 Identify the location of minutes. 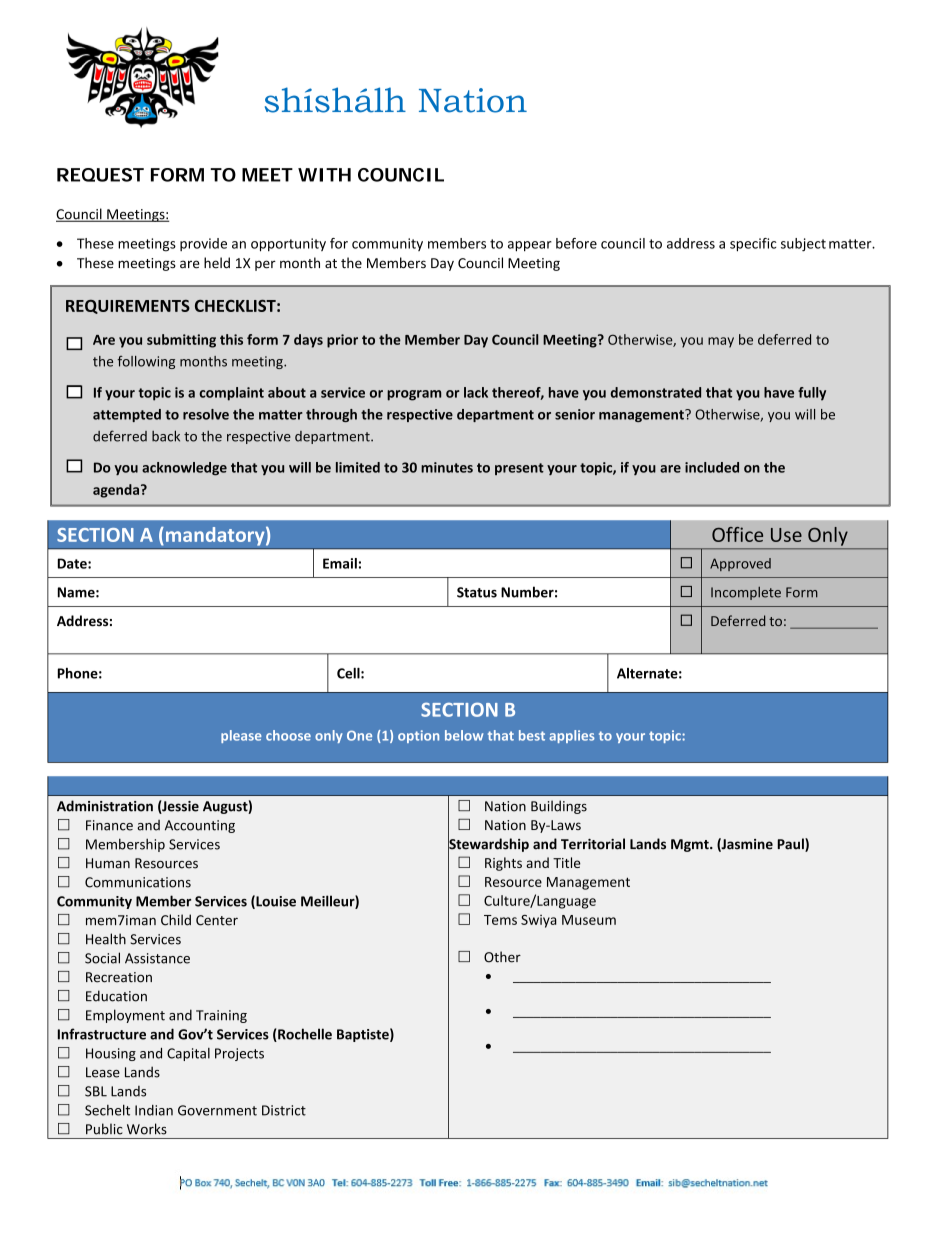
(447, 467).
